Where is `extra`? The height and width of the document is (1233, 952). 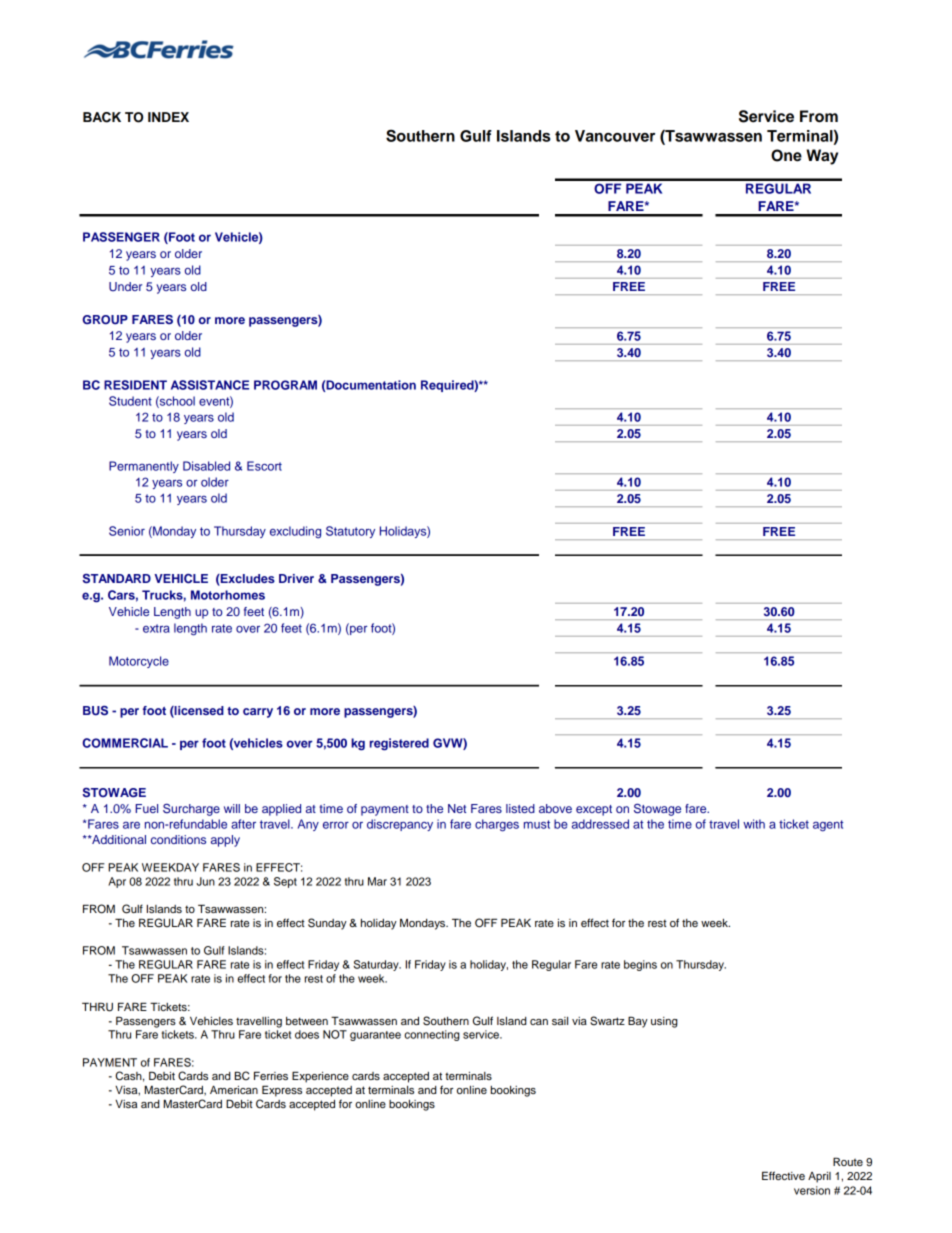
extra is located at coordinates (156, 628).
